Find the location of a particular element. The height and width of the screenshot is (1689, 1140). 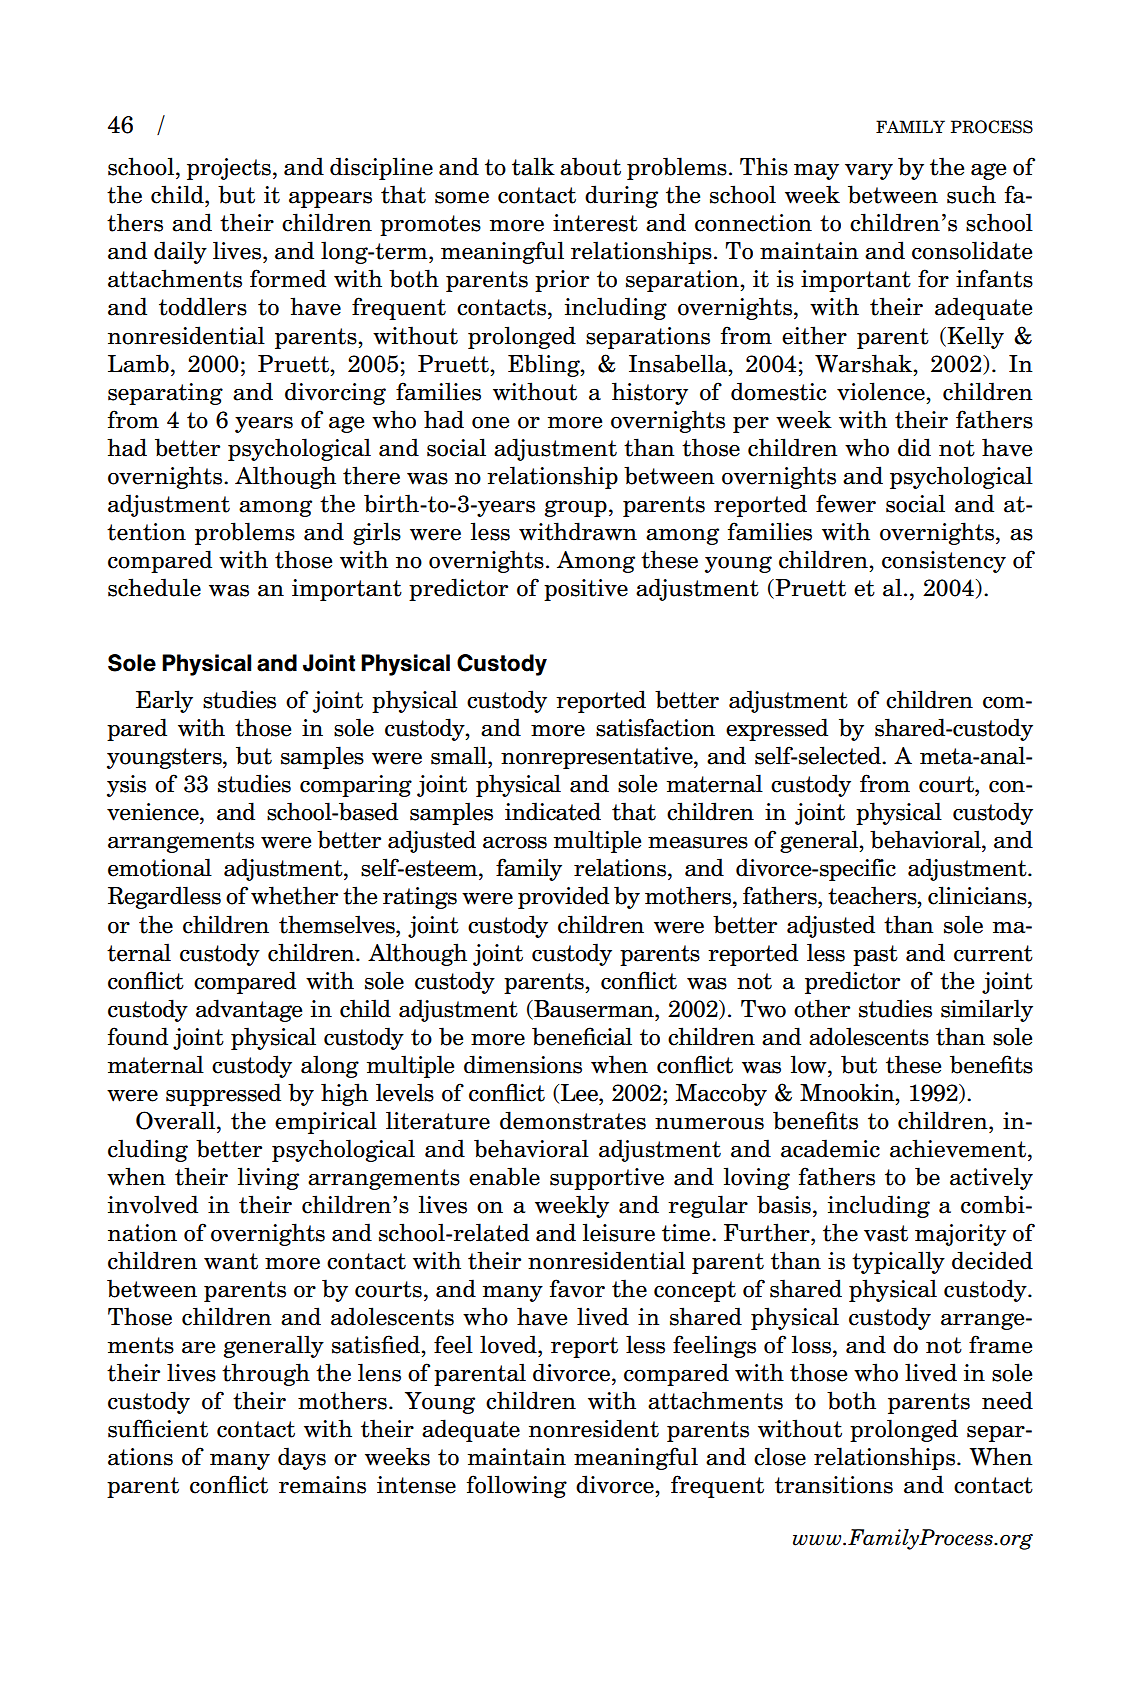

suppressed is located at coordinates (223, 1094).
